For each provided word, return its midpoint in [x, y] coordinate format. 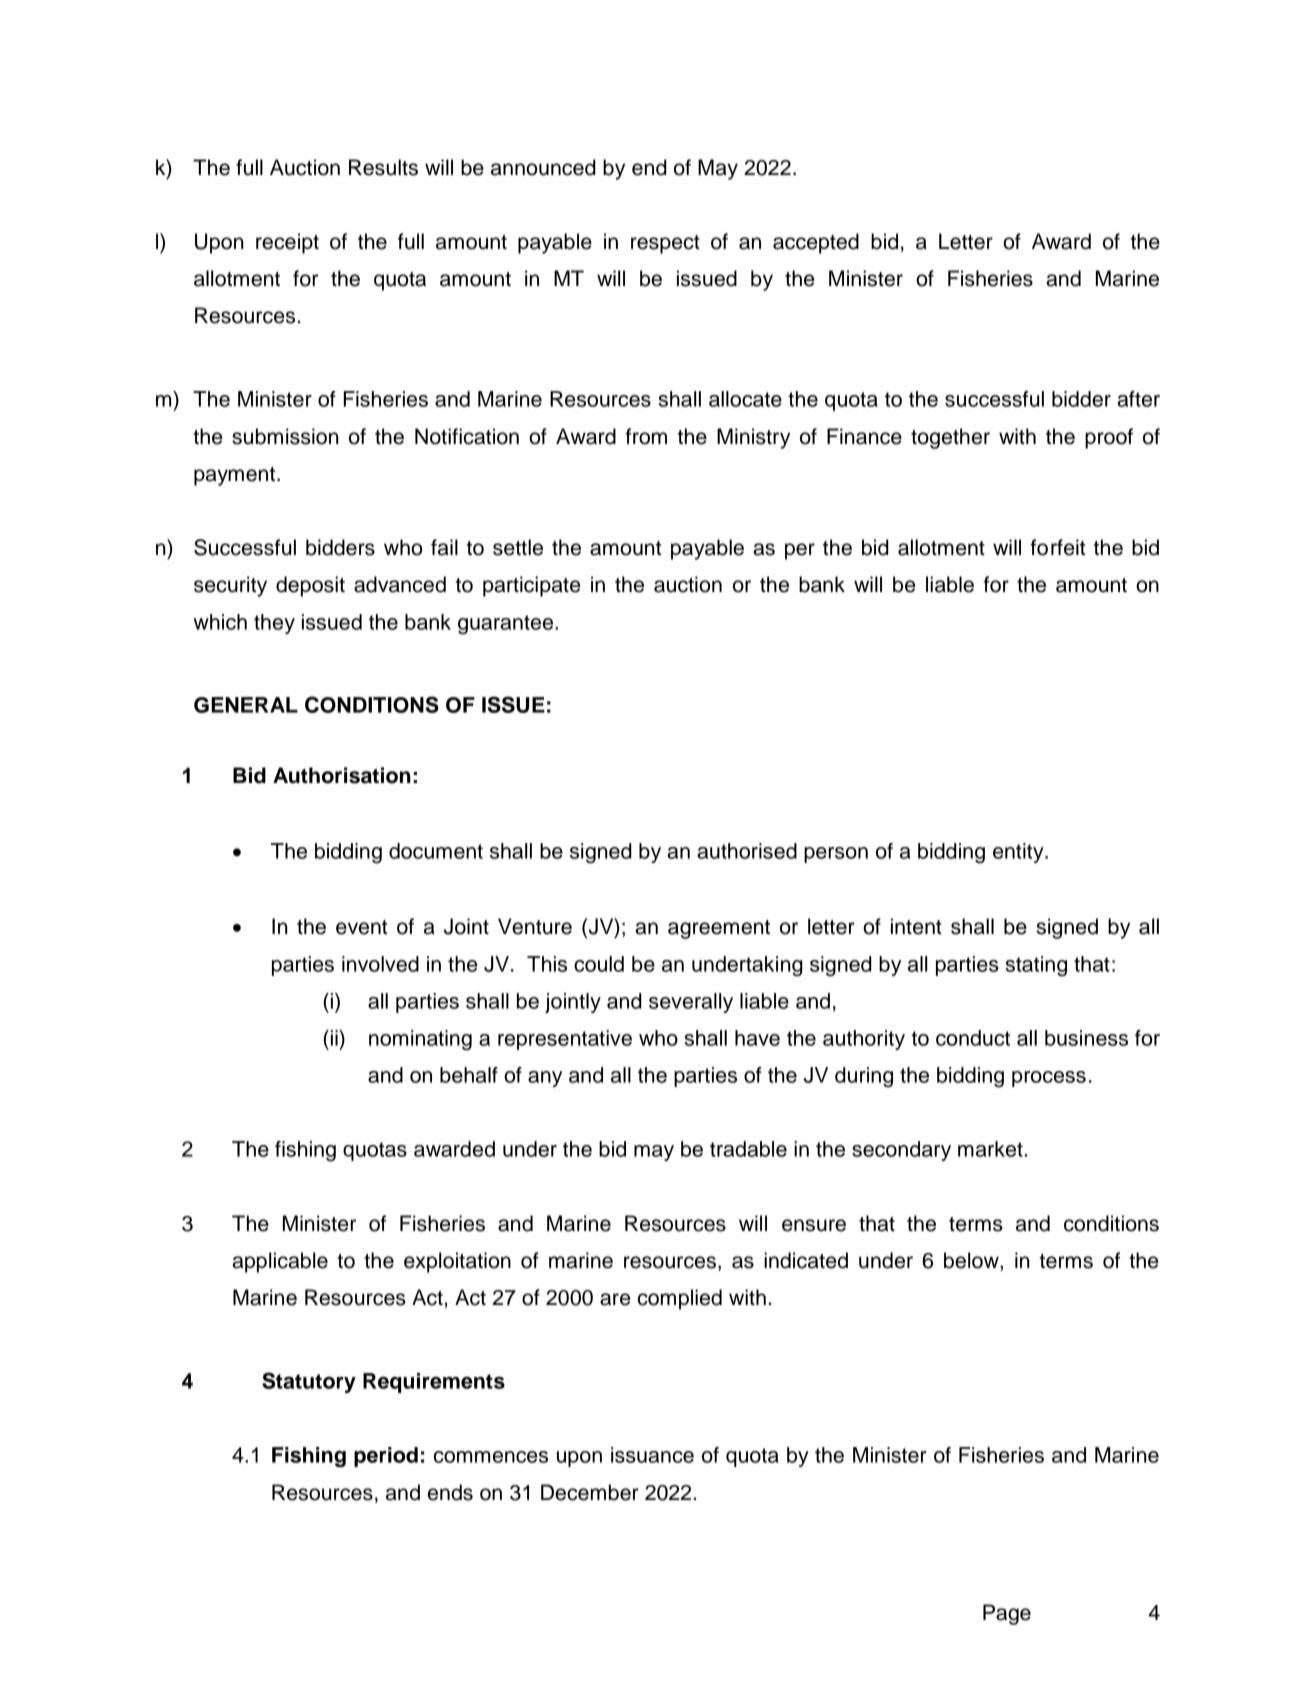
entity [1019, 853]
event [361, 927]
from [646, 436]
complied [680, 1299]
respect [665, 244]
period [386, 1457]
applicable [280, 1262]
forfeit [1057, 547]
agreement [719, 929]
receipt [287, 243]
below [972, 1260]
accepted [816, 243]
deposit [310, 586]
